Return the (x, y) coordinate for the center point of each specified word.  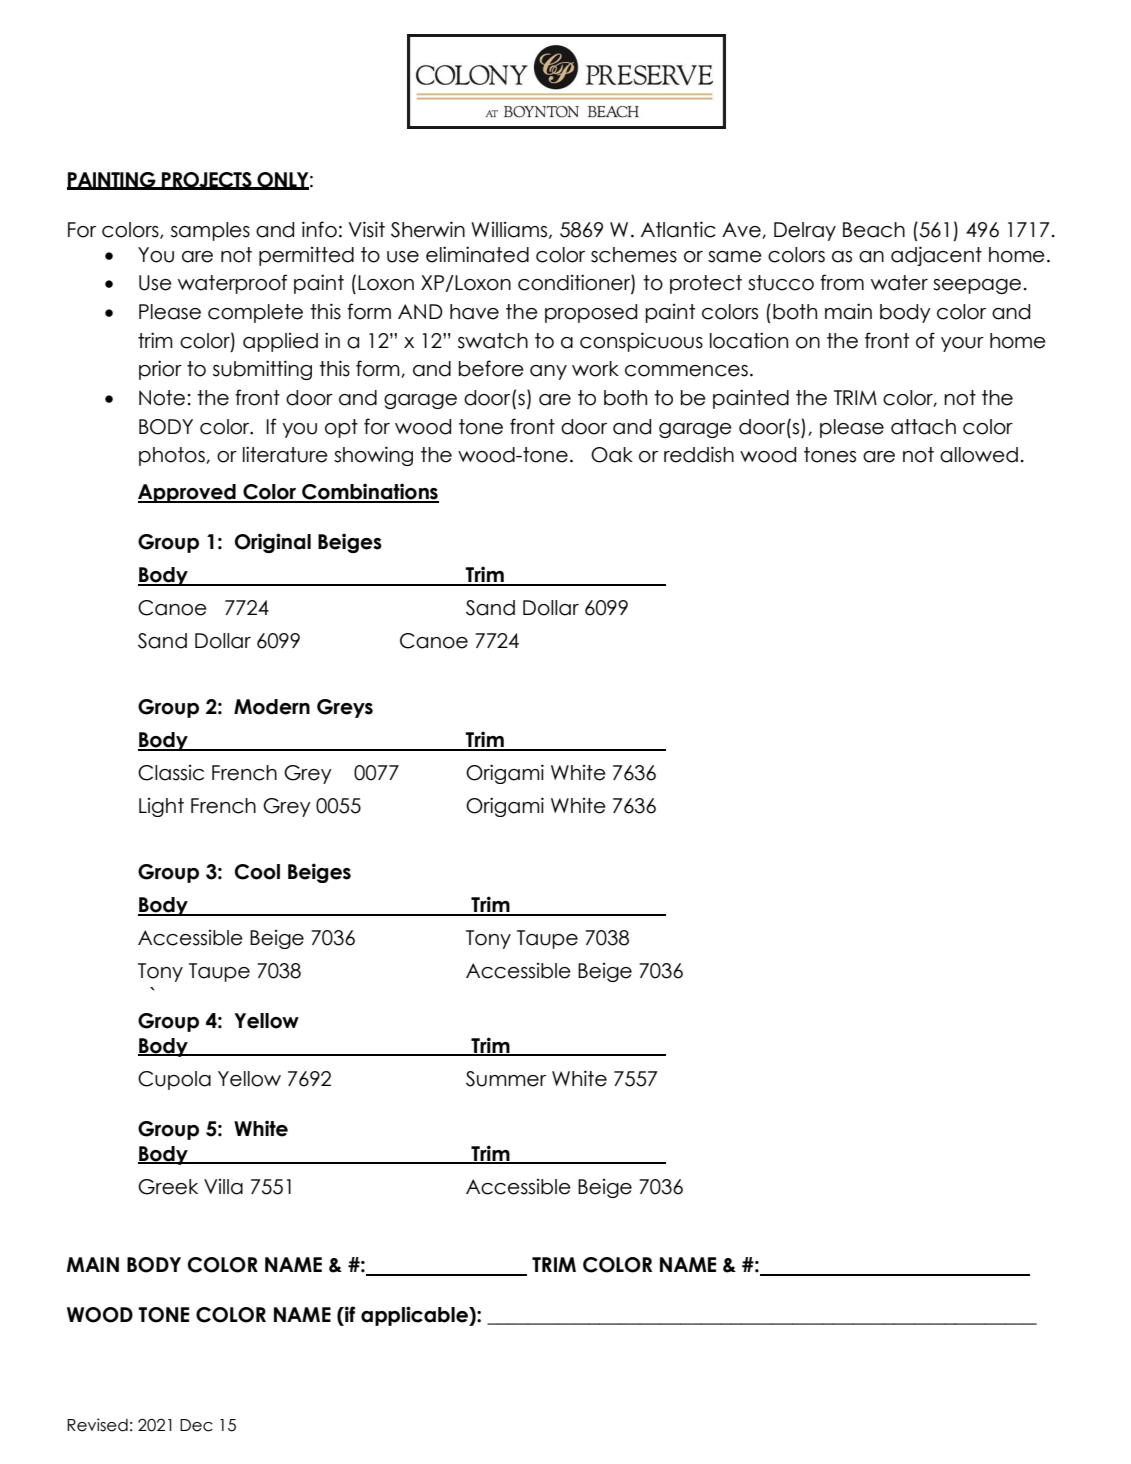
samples (210, 231)
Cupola (174, 1080)
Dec (196, 1425)
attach (923, 427)
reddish (699, 454)
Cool (257, 872)
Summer (506, 1079)
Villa (223, 1187)
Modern (272, 707)
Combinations (369, 492)
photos (173, 456)
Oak (612, 455)
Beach (874, 230)
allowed (979, 455)
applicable (415, 1316)
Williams (510, 230)
